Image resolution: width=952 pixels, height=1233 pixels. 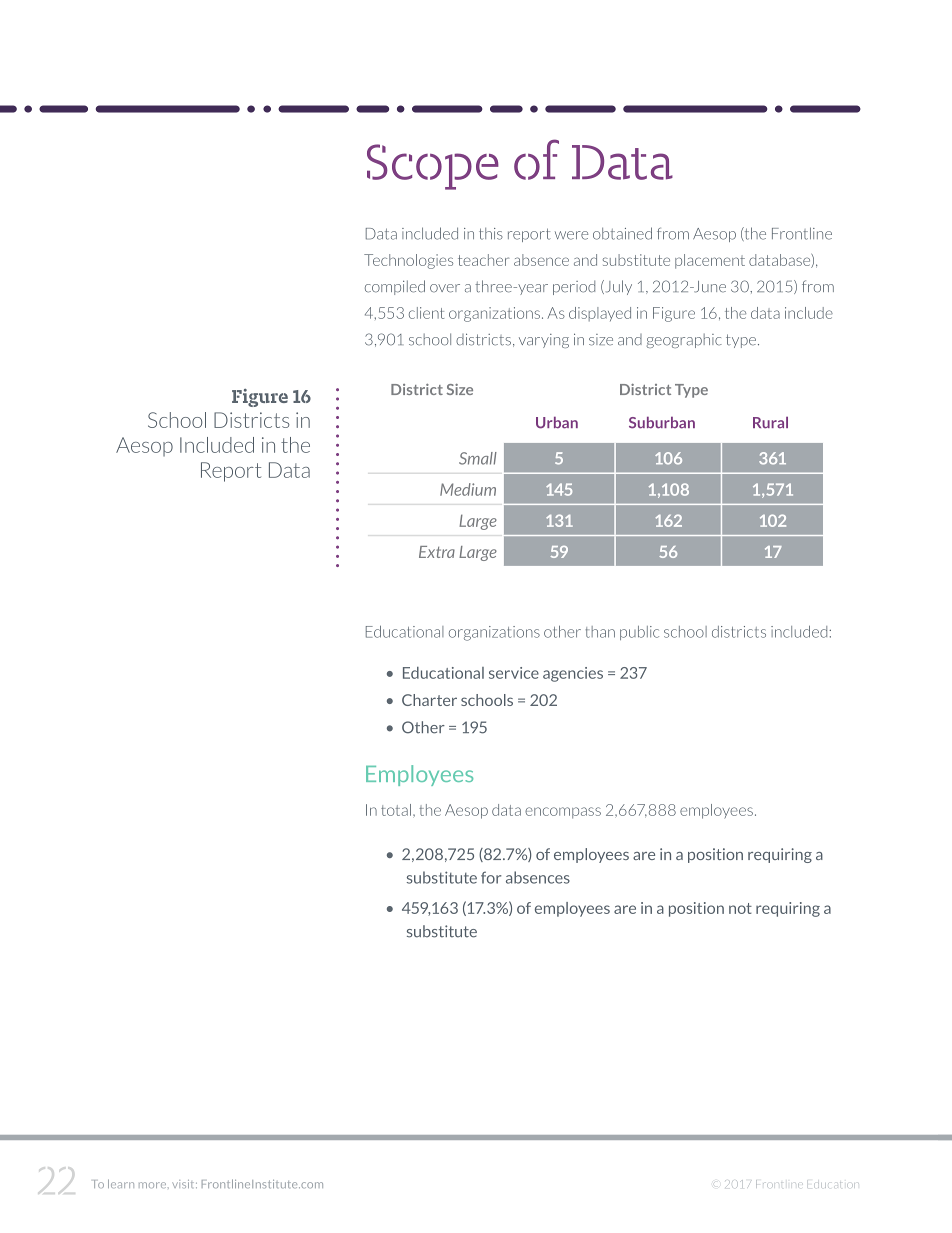 I want to click on Extra, so click(x=437, y=552).
